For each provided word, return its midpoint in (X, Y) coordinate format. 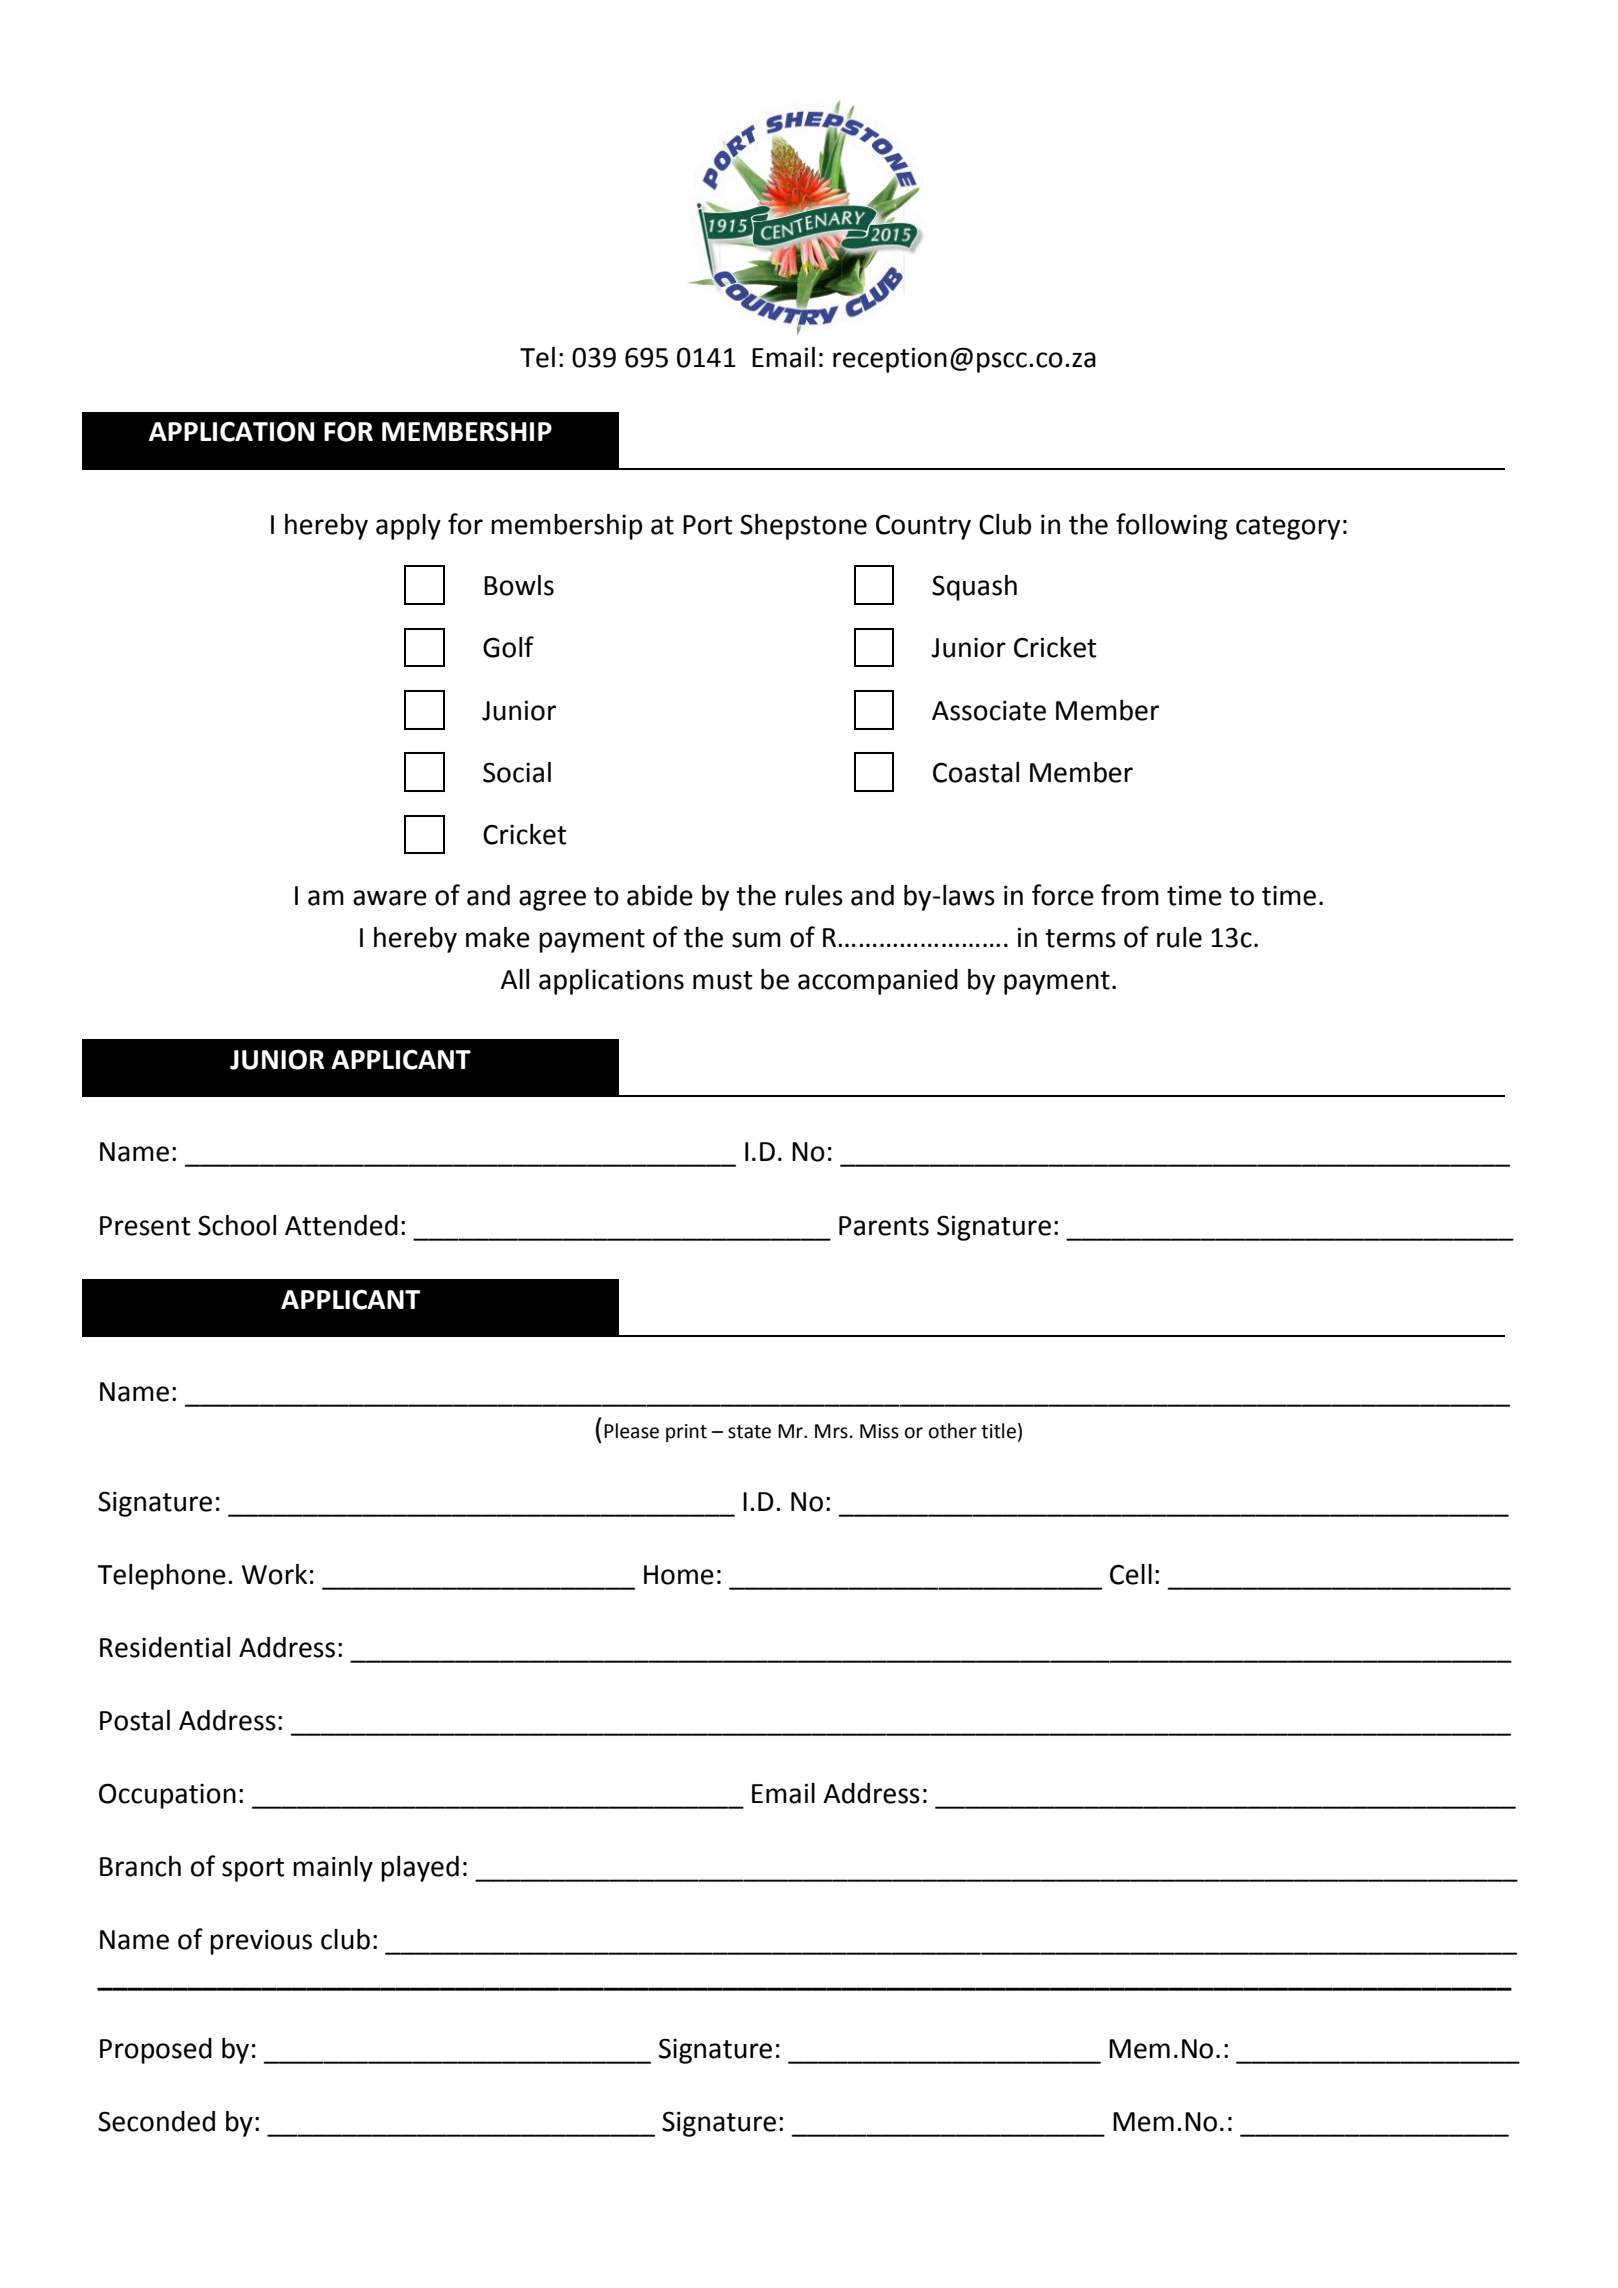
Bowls (519, 585)
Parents (884, 1226)
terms (1080, 938)
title (998, 1431)
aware (390, 898)
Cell (1131, 1574)
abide (660, 895)
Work (274, 1574)
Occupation (167, 1796)
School (237, 1225)
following (1172, 526)
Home (679, 1575)
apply (408, 527)
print (686, 1433)
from (1130, 895)
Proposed (156, 2051)
